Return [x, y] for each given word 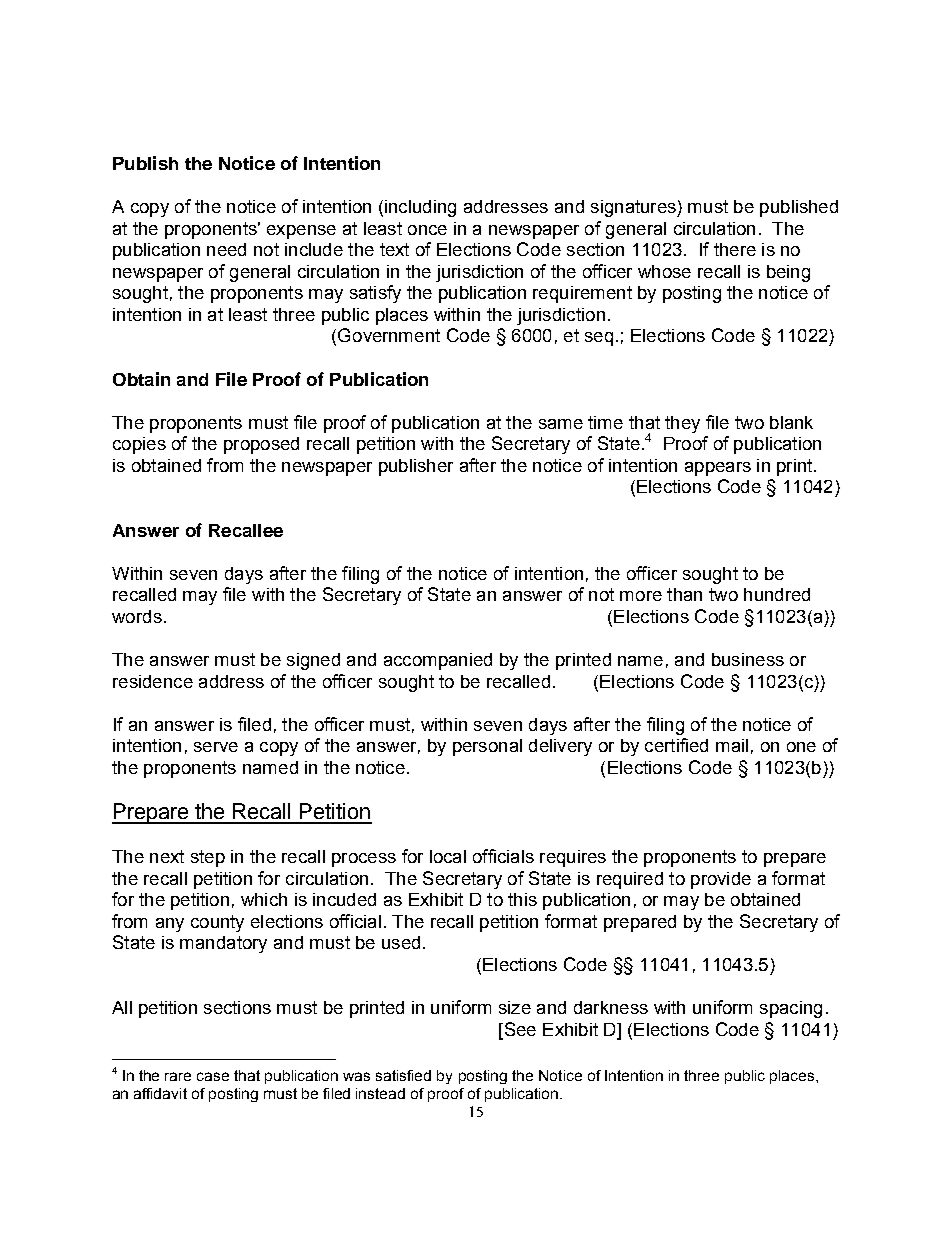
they [682, 424]
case [213, 1076]
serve [216, 747]
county [217, 923]
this [522, 899]
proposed [261, 445]
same [561, 424]
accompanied [438, 661]
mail [732, 745]
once [427, 230]
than [684, 594]
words [137, 616]
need [226, 249]
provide [721, 880]
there [735, 249]
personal [487, 747]
